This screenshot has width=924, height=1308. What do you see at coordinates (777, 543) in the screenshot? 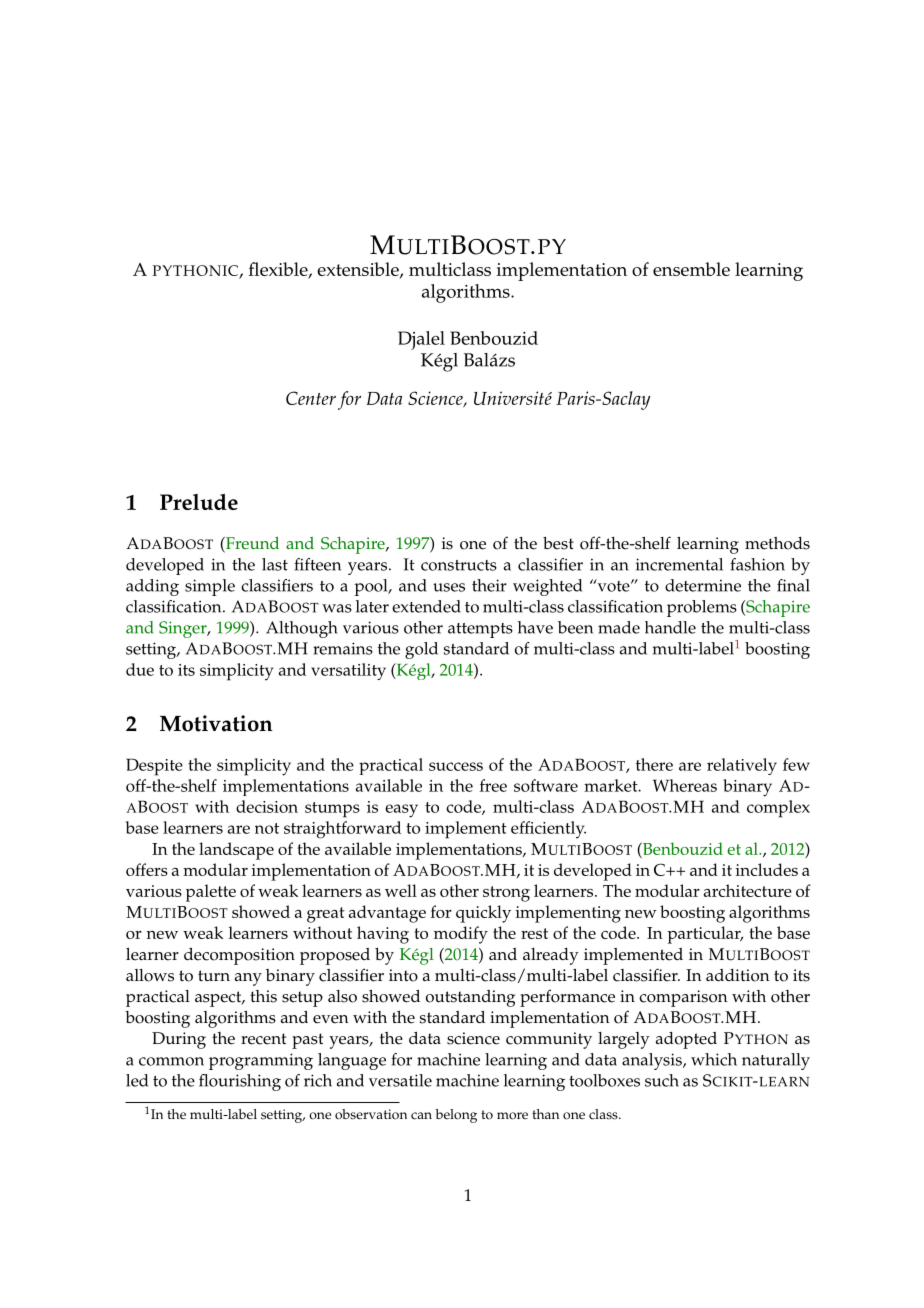
I see `methods` at bounding box center [777, 543].
